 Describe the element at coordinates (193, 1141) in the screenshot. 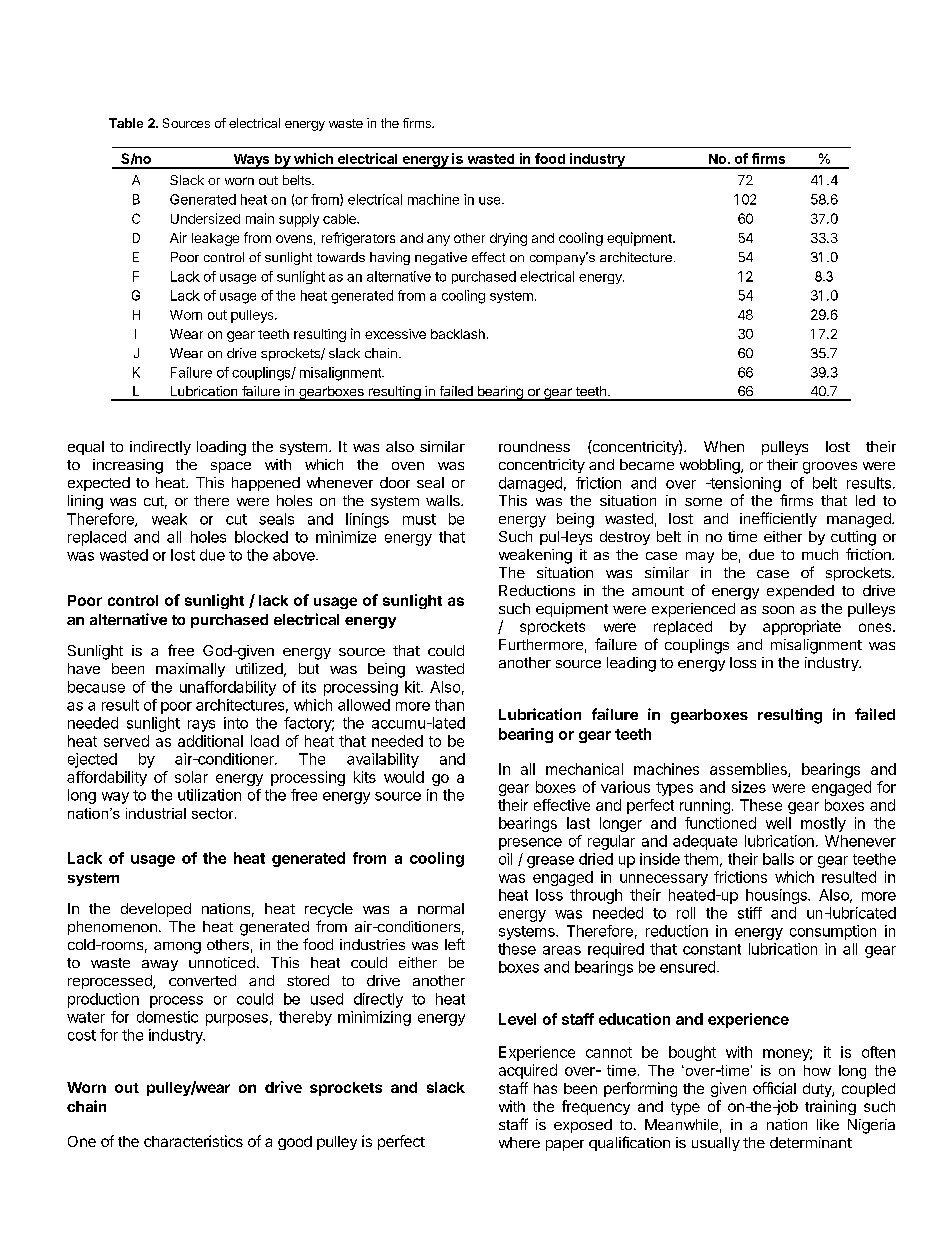

I see `characteristics` at that location.
